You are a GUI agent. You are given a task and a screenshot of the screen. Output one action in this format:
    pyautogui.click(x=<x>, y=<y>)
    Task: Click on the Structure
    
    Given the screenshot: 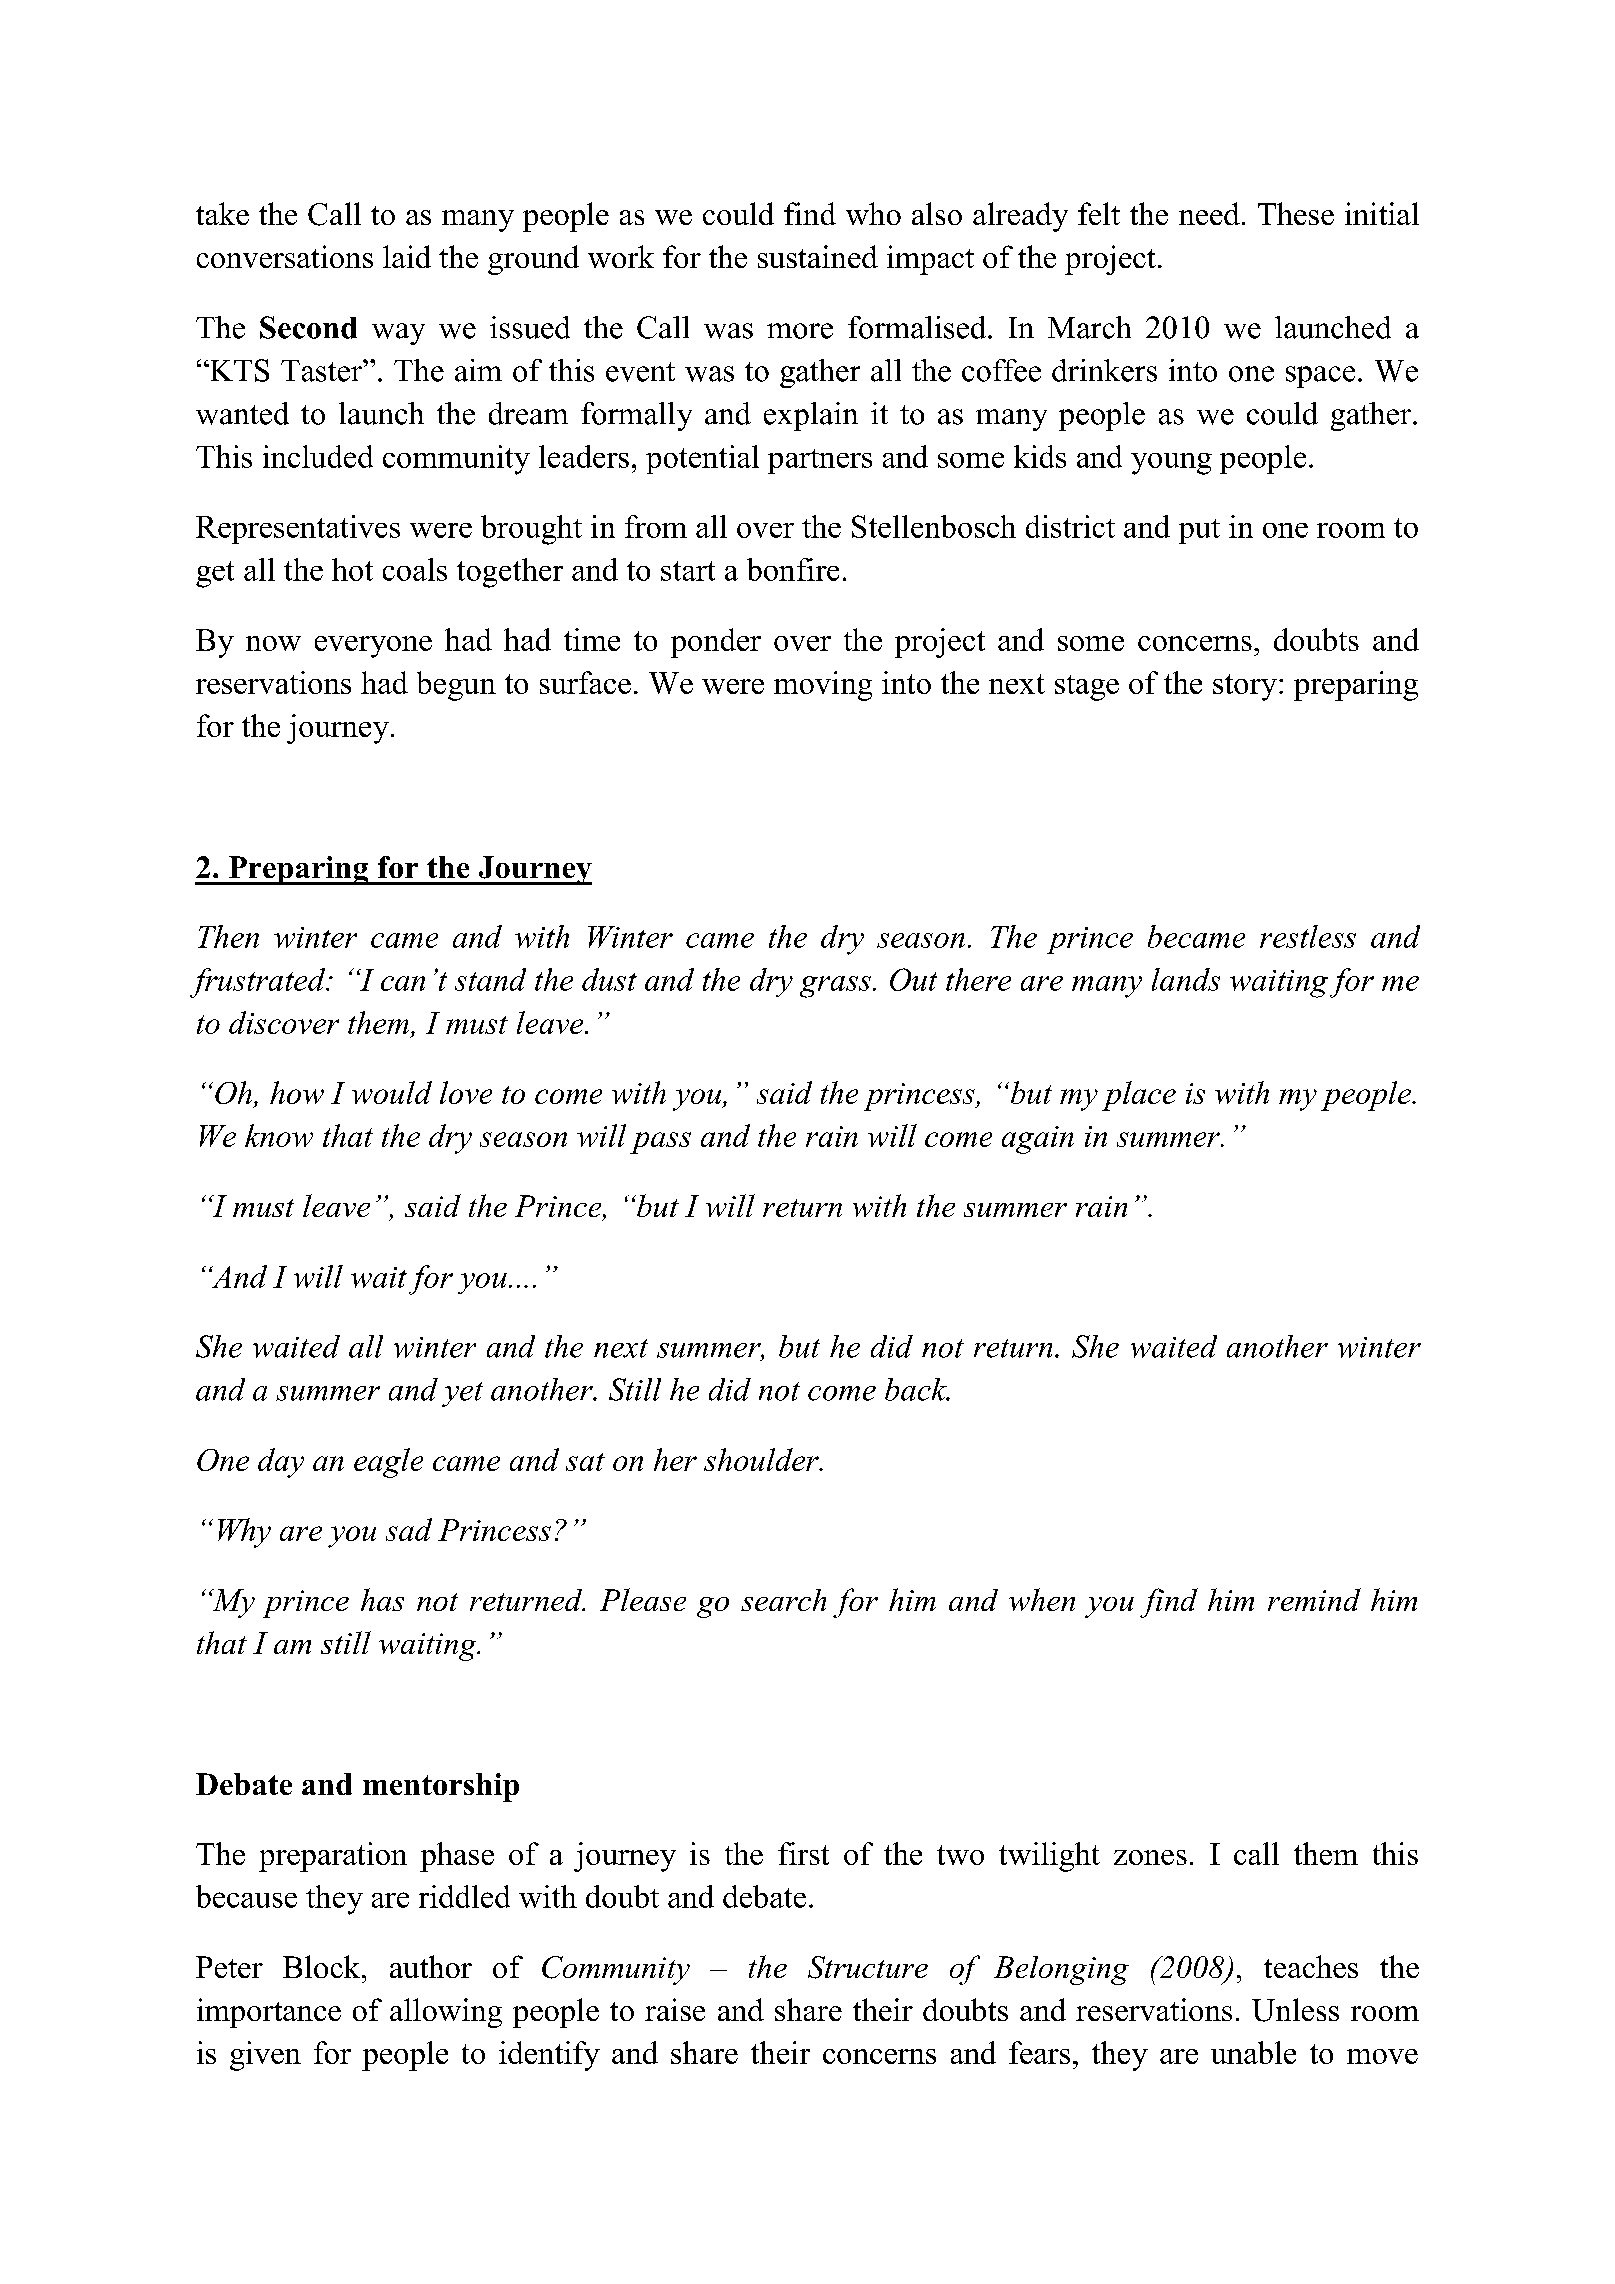 What is the action you would take?
    pyautogui.click(x=868, y=1967)
